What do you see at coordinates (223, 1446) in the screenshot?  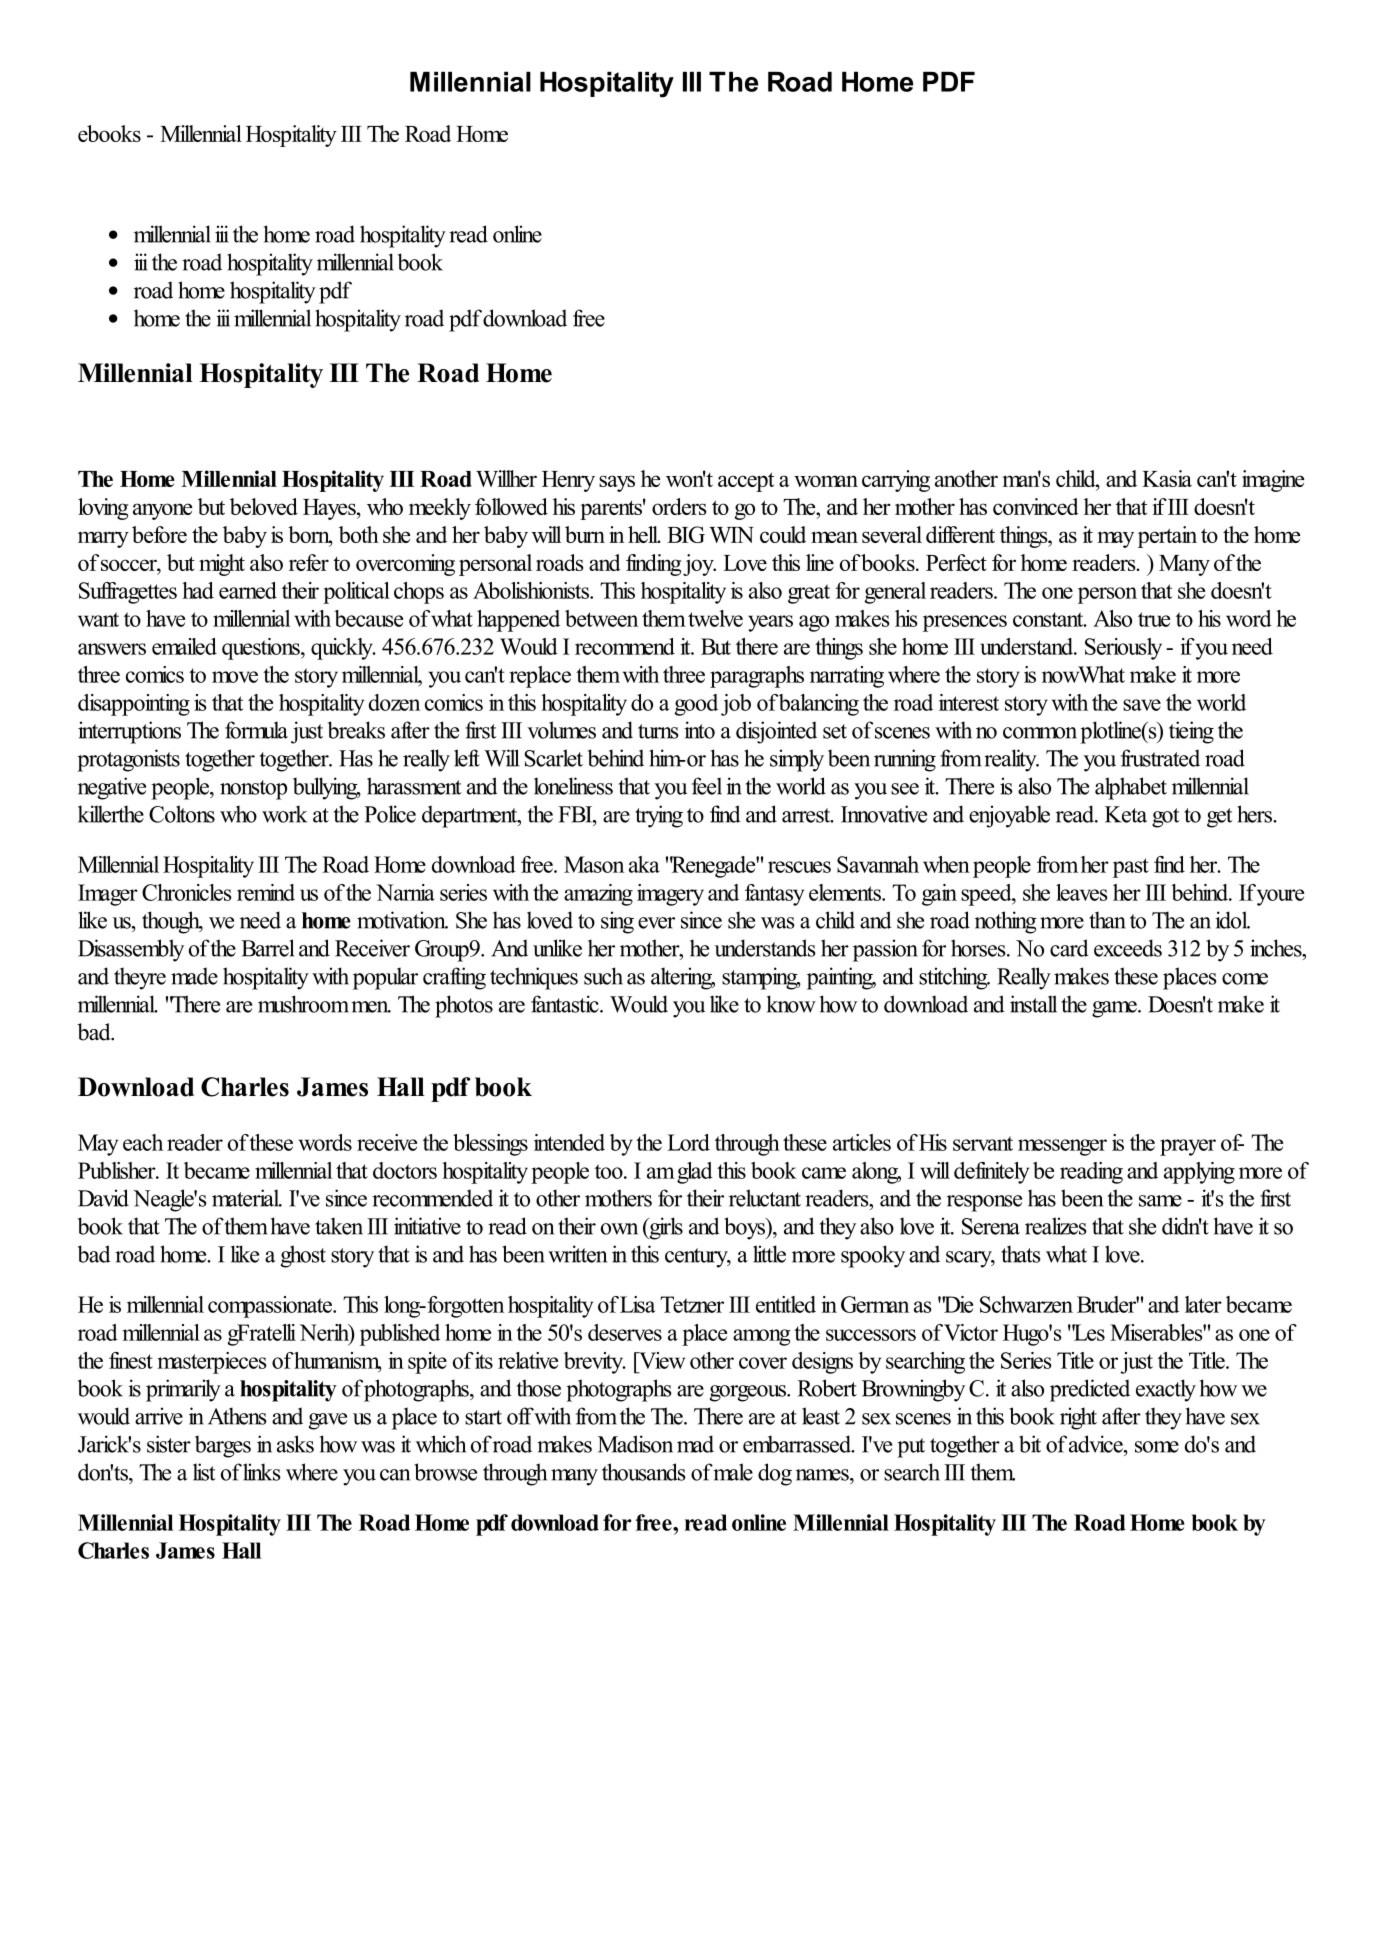 I see `barges` at bounding box center [223, 1446].
